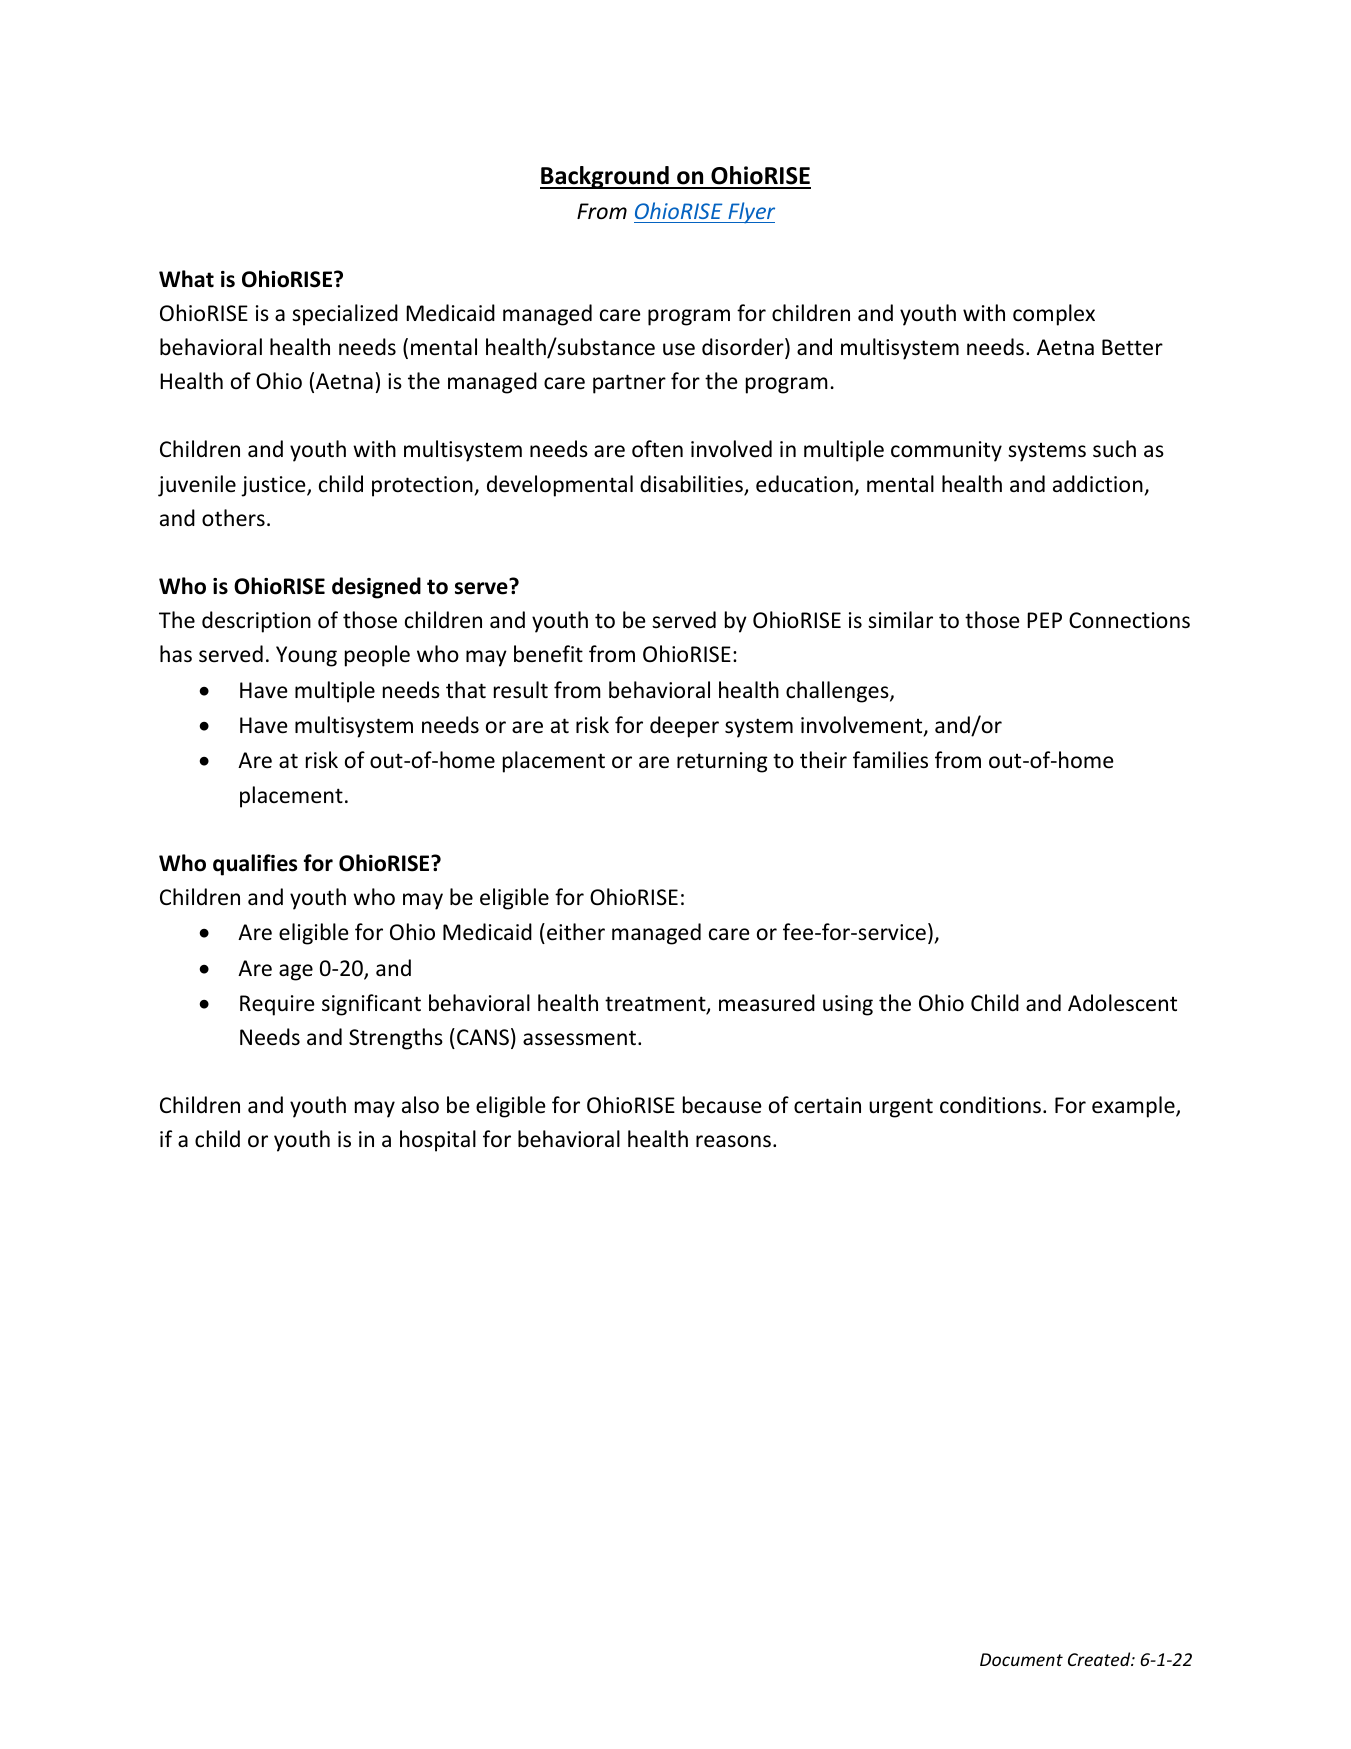 This document has height=1749, width=1351. Describe the element at coordinates (576, 932) in the document. I see `either` at that location.
